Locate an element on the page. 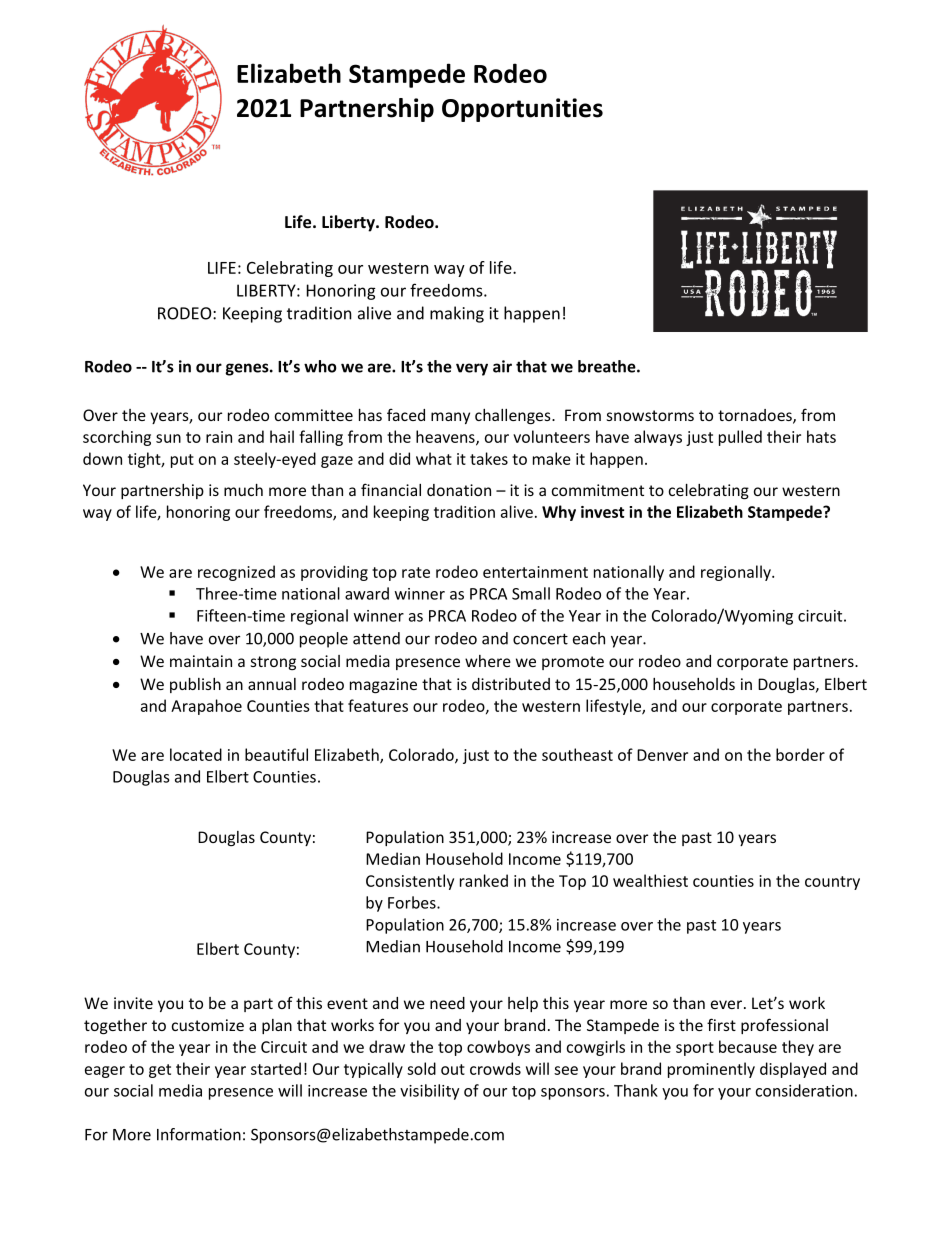 Image resolution: width=952 pixels, height=1233 pixels. put is located at coordinates (182, 461).
